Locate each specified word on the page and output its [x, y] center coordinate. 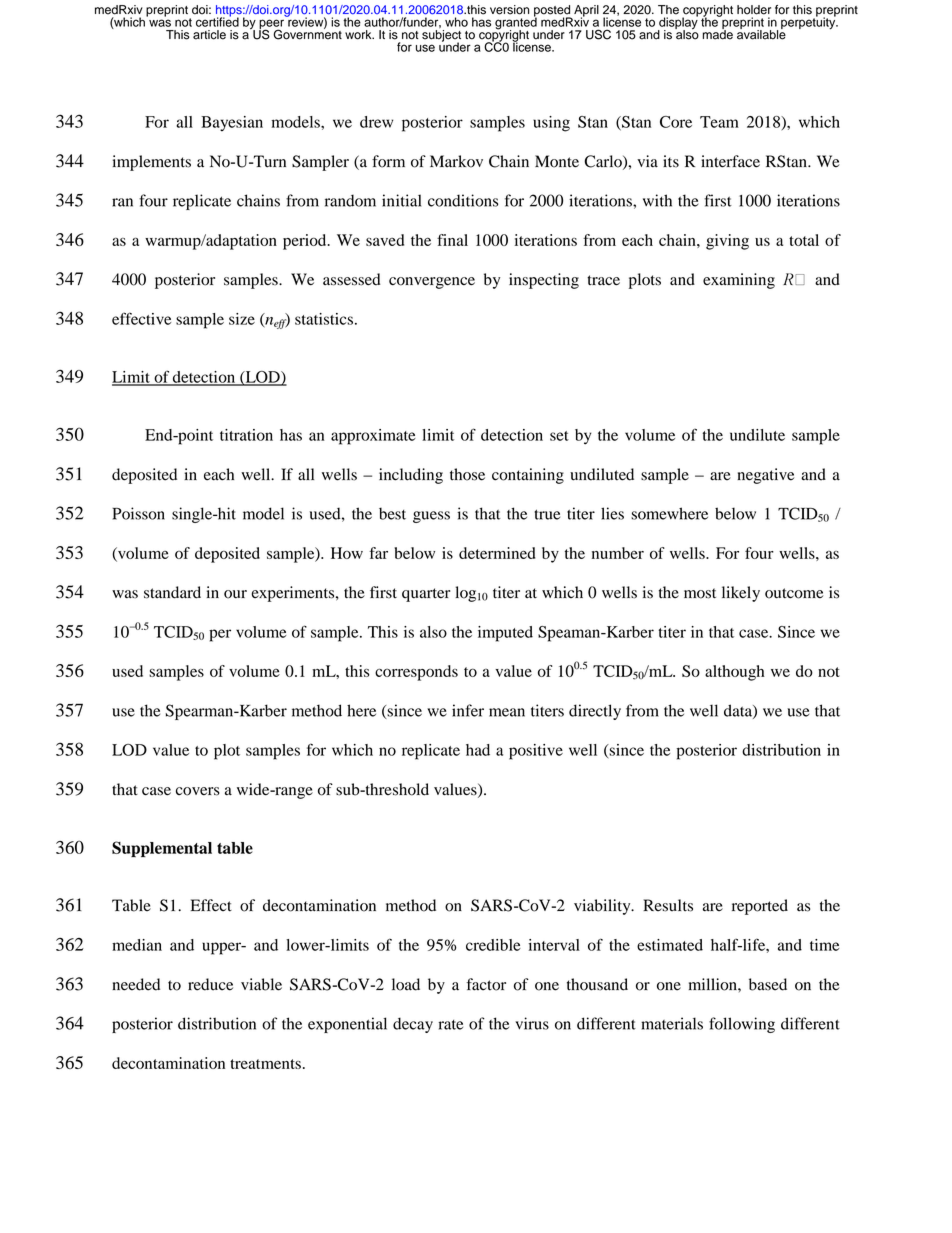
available [761, 34]
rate [450, 1025]
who [456, 22]
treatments [265, 1064]
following [742, 1025]
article [209, 35]
